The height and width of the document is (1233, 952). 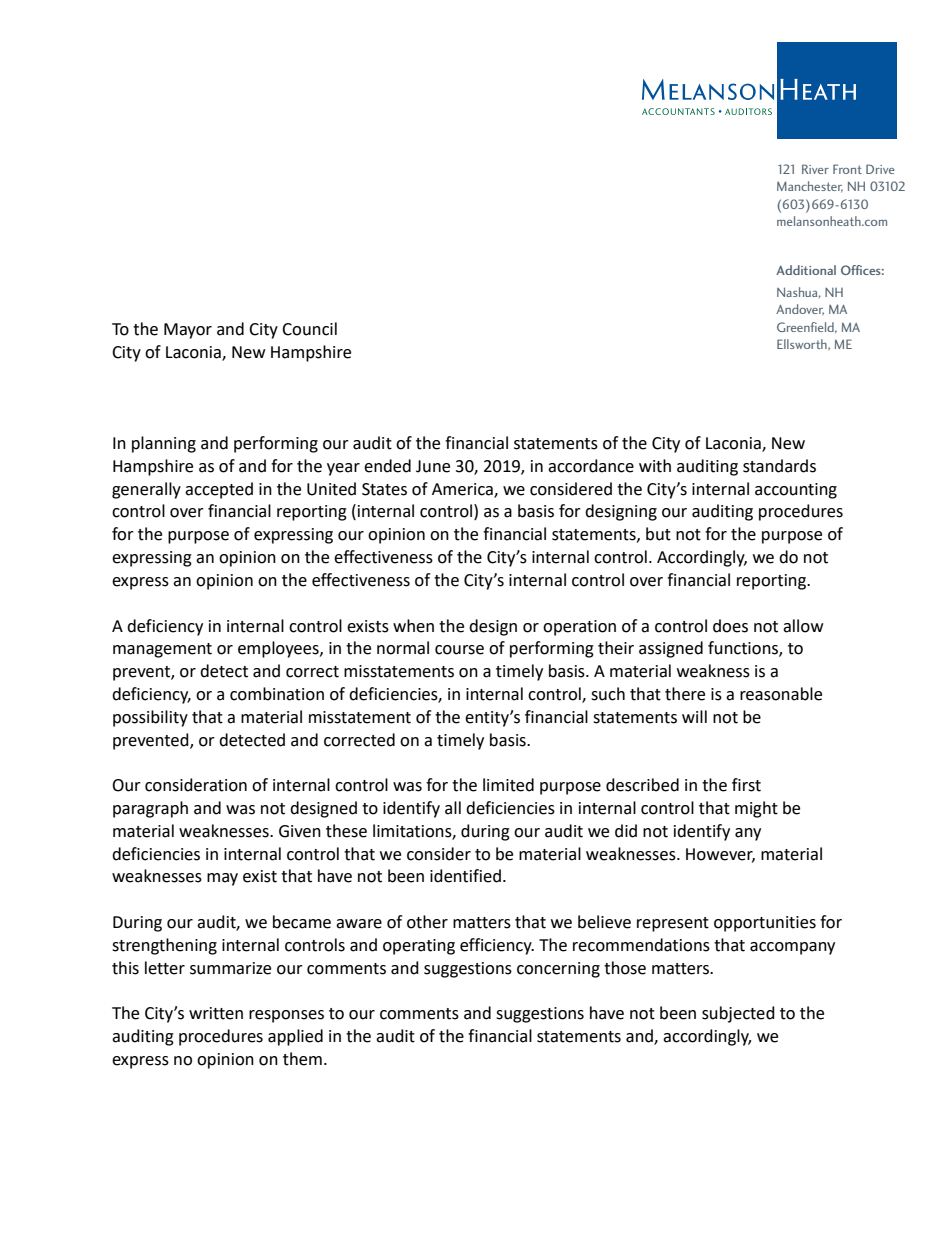 What do you see at coordinates (216, 1013) in the document?
I see `written` at bounding box center [216, 1013].
